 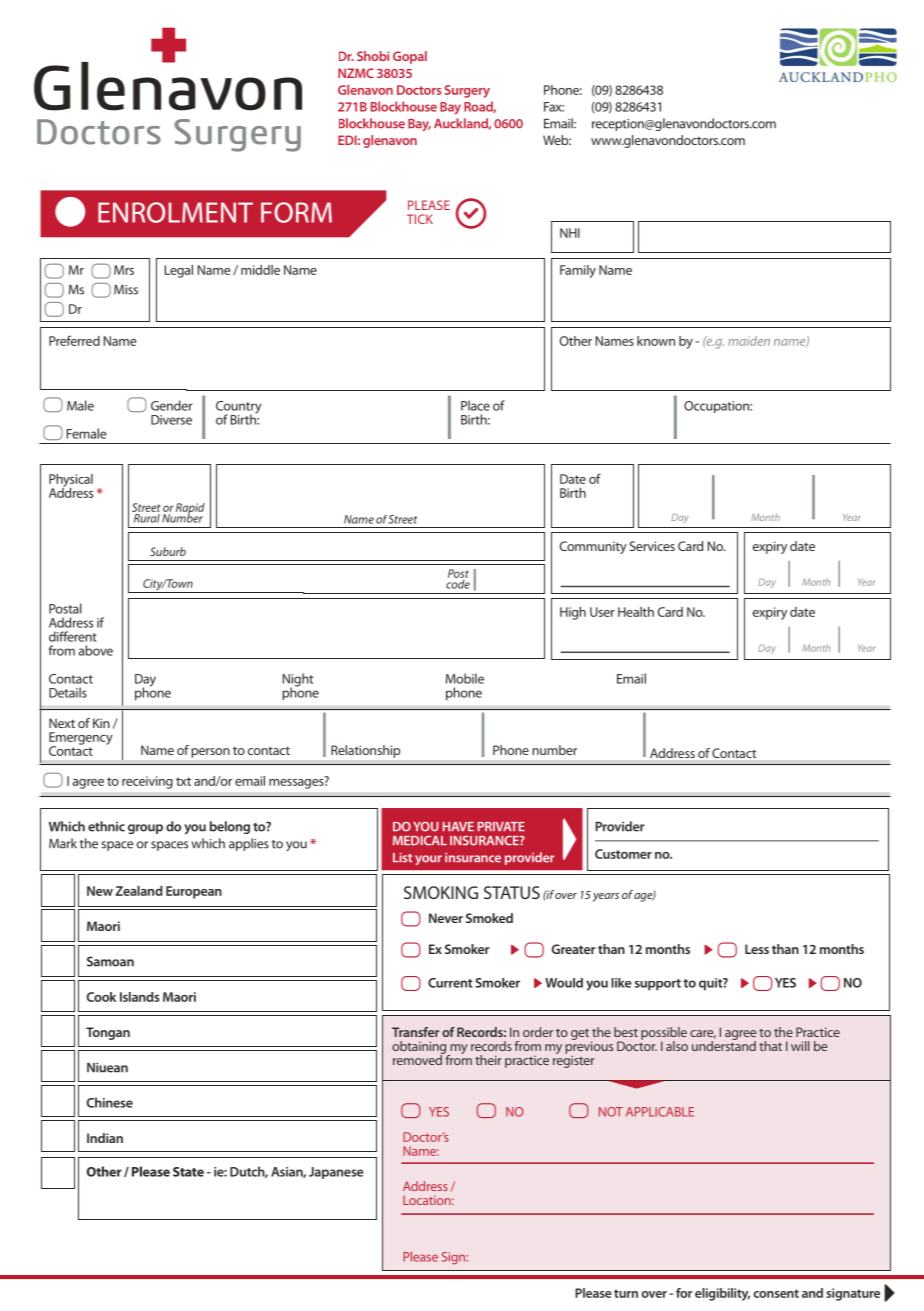 What do you see at coordinates (722, 1294) in the screenshot?
I see `eligibility` at bounding box center [722, 1294].
